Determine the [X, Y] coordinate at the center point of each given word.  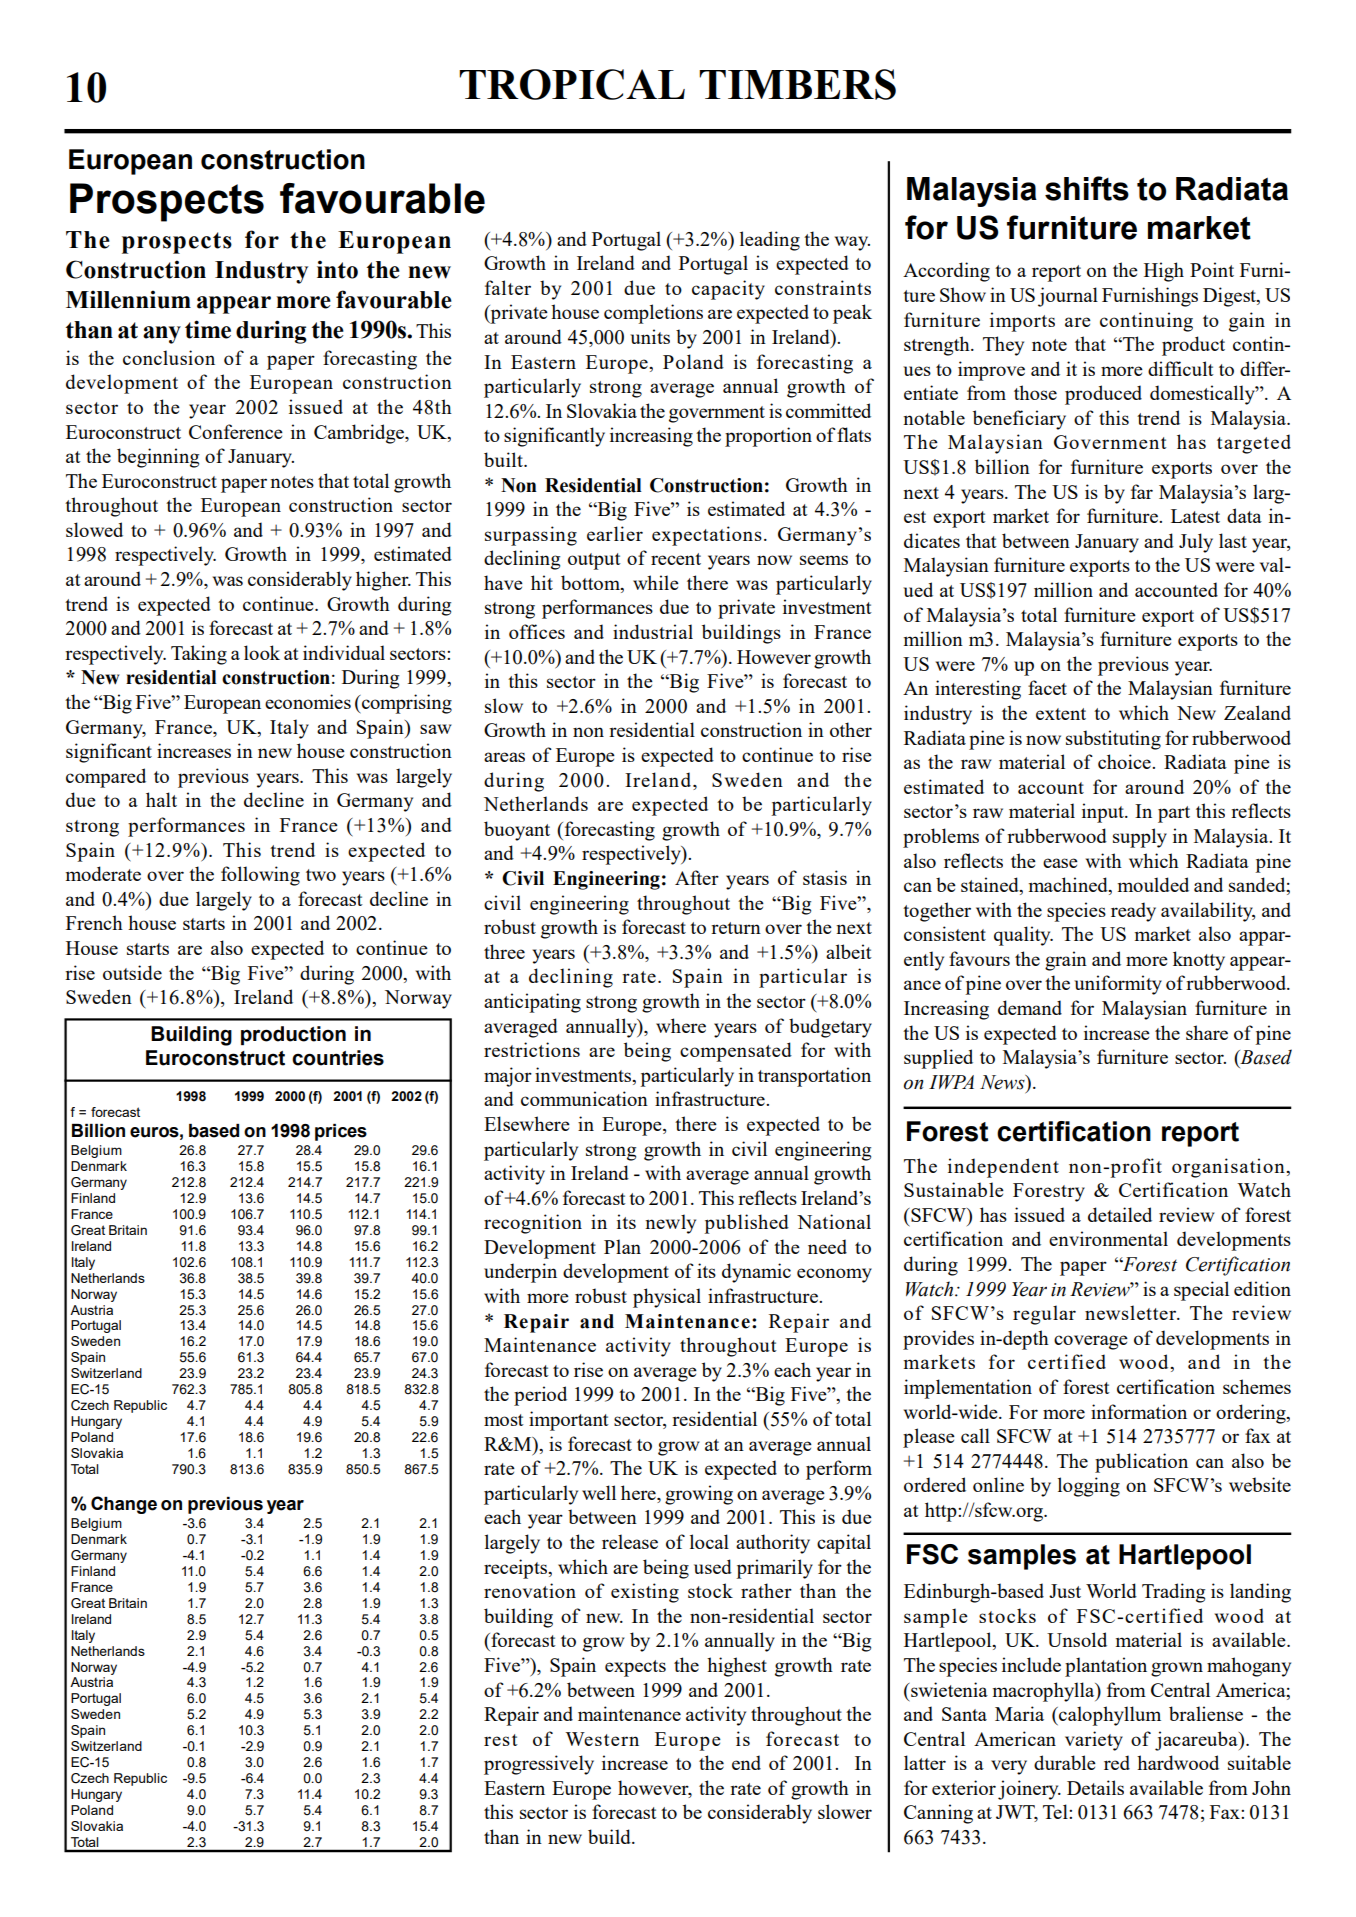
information [1139, 1411]
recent [676, 559]
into [337, 269]
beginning [158, 458]
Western [602, 1739]
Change [124, 1505]
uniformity [1118, 985]
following [260, 876]
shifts [1087, 188]
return [736, 928]
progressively [539, 1765]
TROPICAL [572, 84]
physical [667, 1298]
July [1196, 543]
